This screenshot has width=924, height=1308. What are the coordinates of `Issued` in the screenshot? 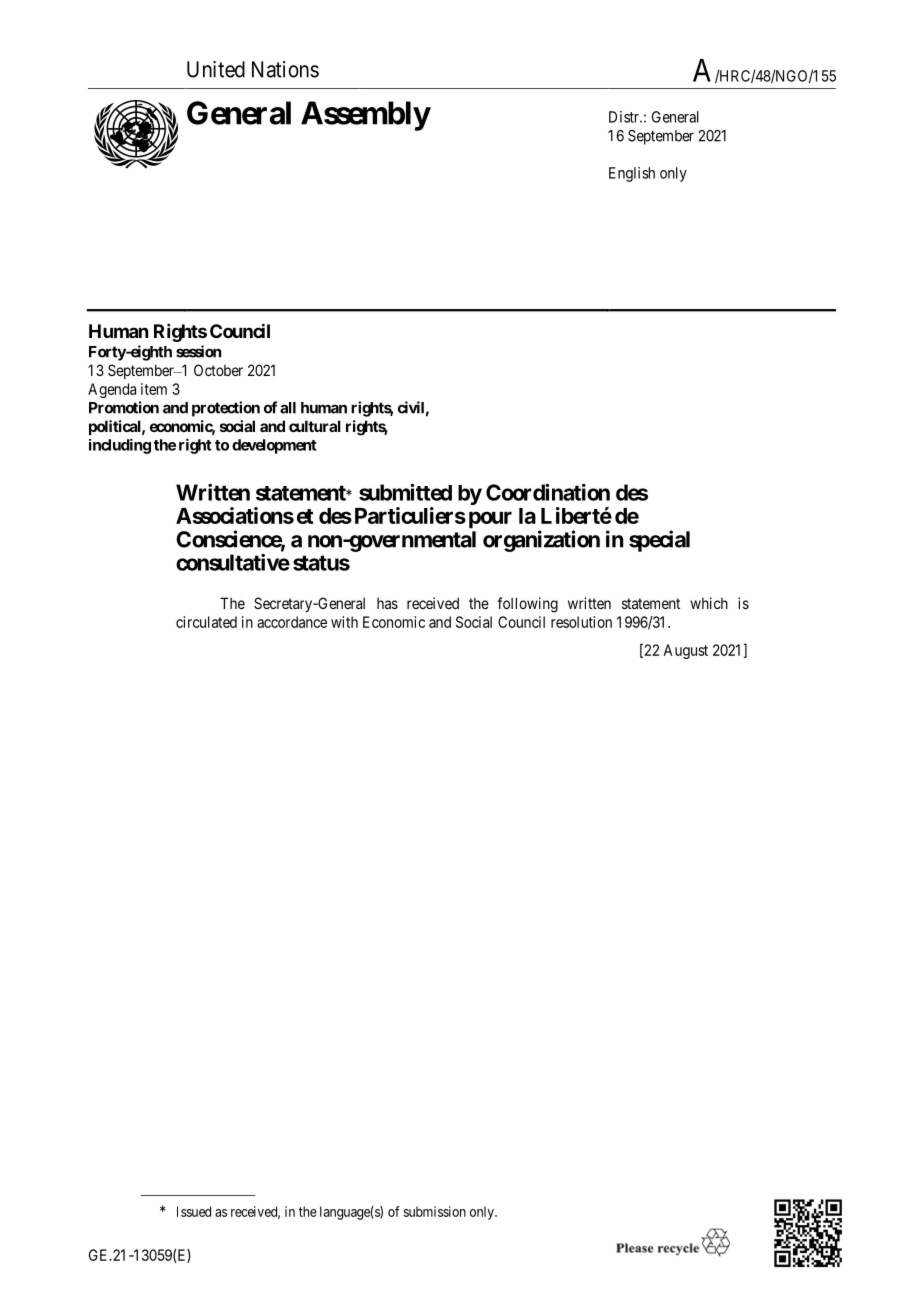 It's located at (194, 1211).
